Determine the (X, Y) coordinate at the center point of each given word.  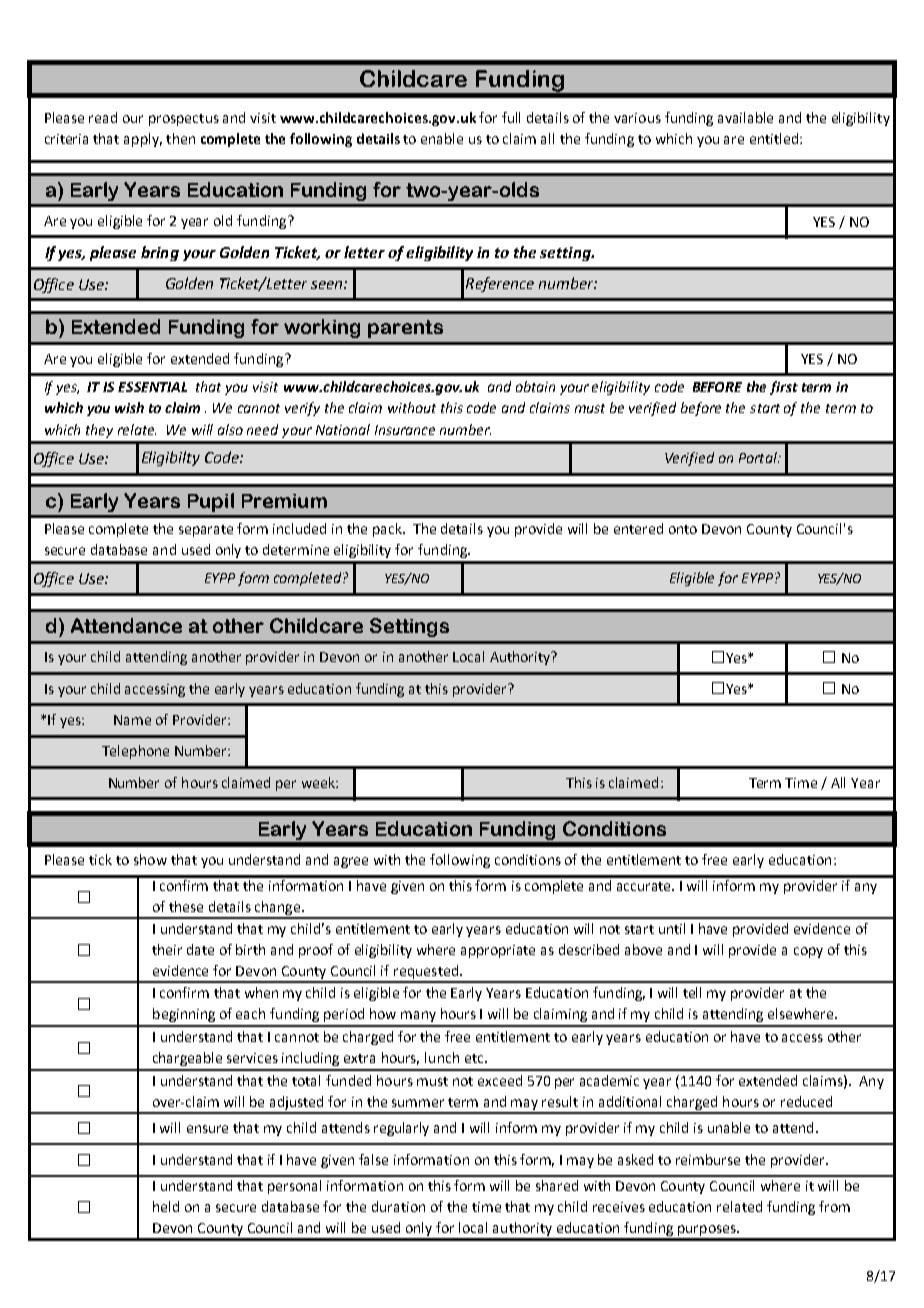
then (180, 138)
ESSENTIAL (152, 387)
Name (132, 720)
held (166, 1206)
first (784, 388)
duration (398, 1206)
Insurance (405, 430)
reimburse (708, 1159)
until (672, 928)
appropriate (498, 951)
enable (442, 138)
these (186, 906)
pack (389, 530)
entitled (774, 138)
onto (683, 529)
